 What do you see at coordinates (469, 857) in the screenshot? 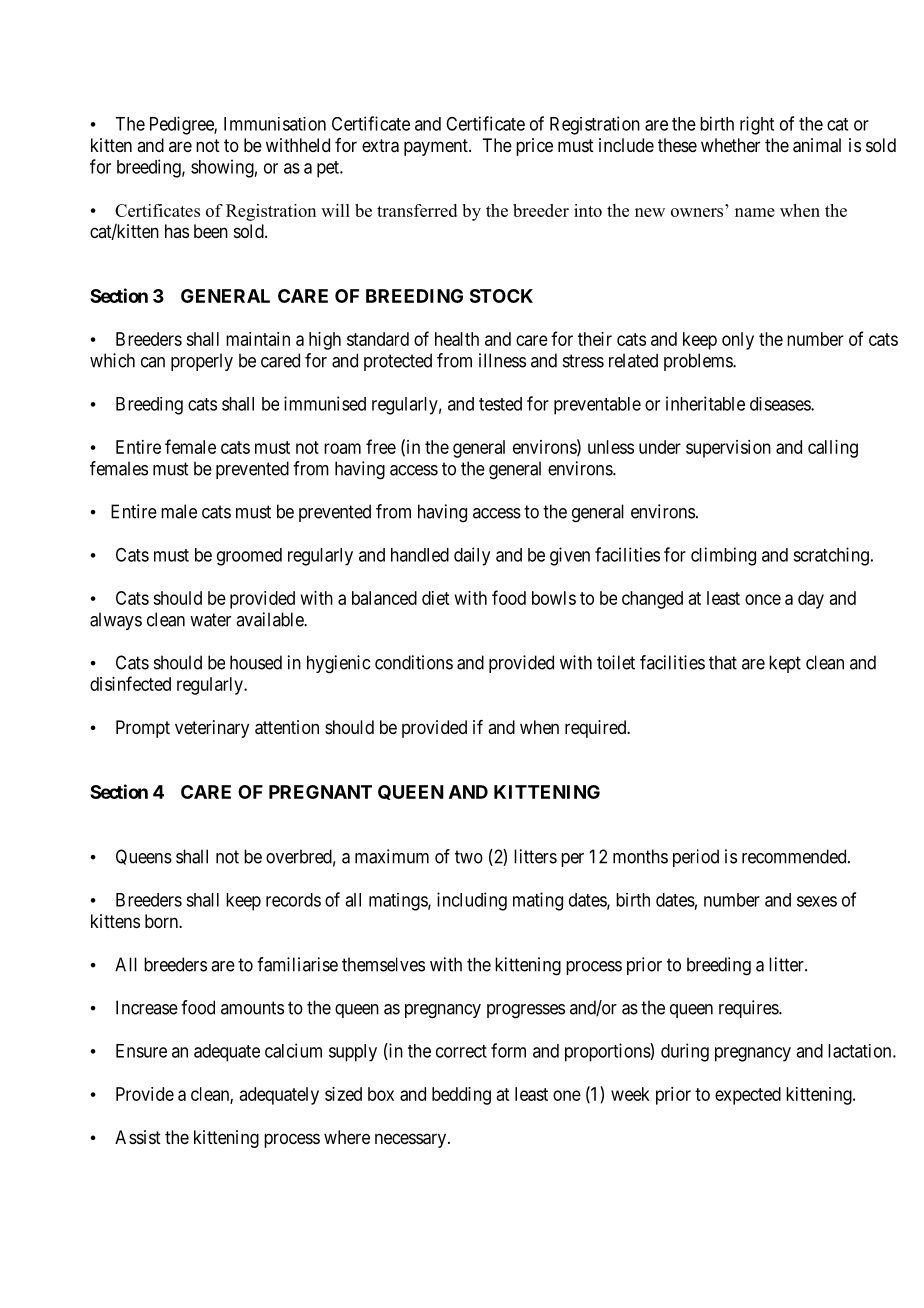
I see `two` at bounding box center [469, 857].
